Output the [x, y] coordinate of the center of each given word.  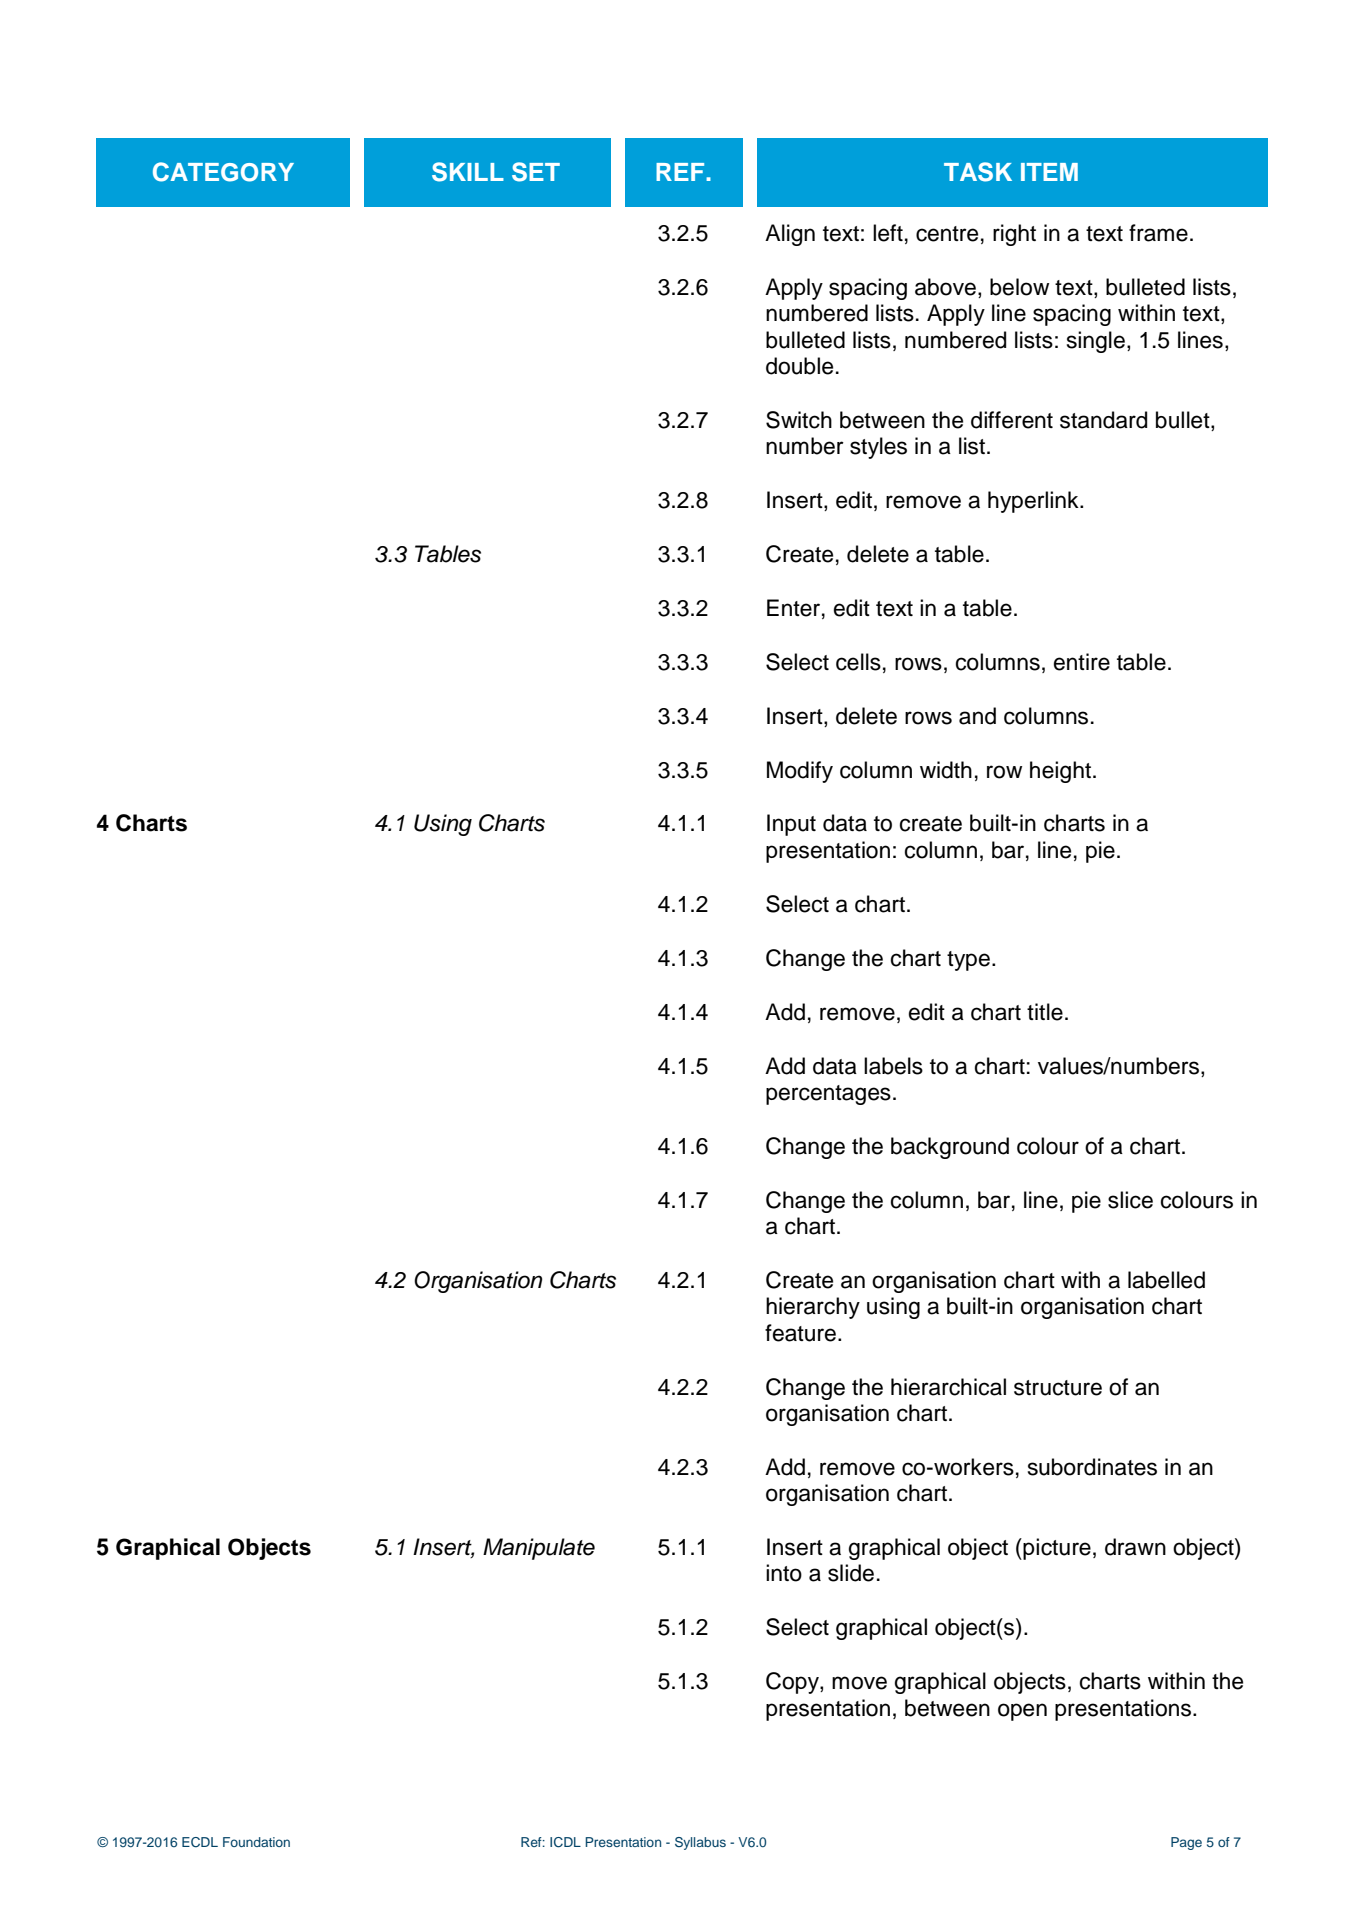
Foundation [256, 1842]
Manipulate [539, 1549]
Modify [800, 772]
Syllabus [700, 1843]
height [1060, 772]
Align [790, 235]
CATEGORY [223, 172]
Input [791, 825]
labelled [1166, 1280]
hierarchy [813, 1308]
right [1014, 235]
